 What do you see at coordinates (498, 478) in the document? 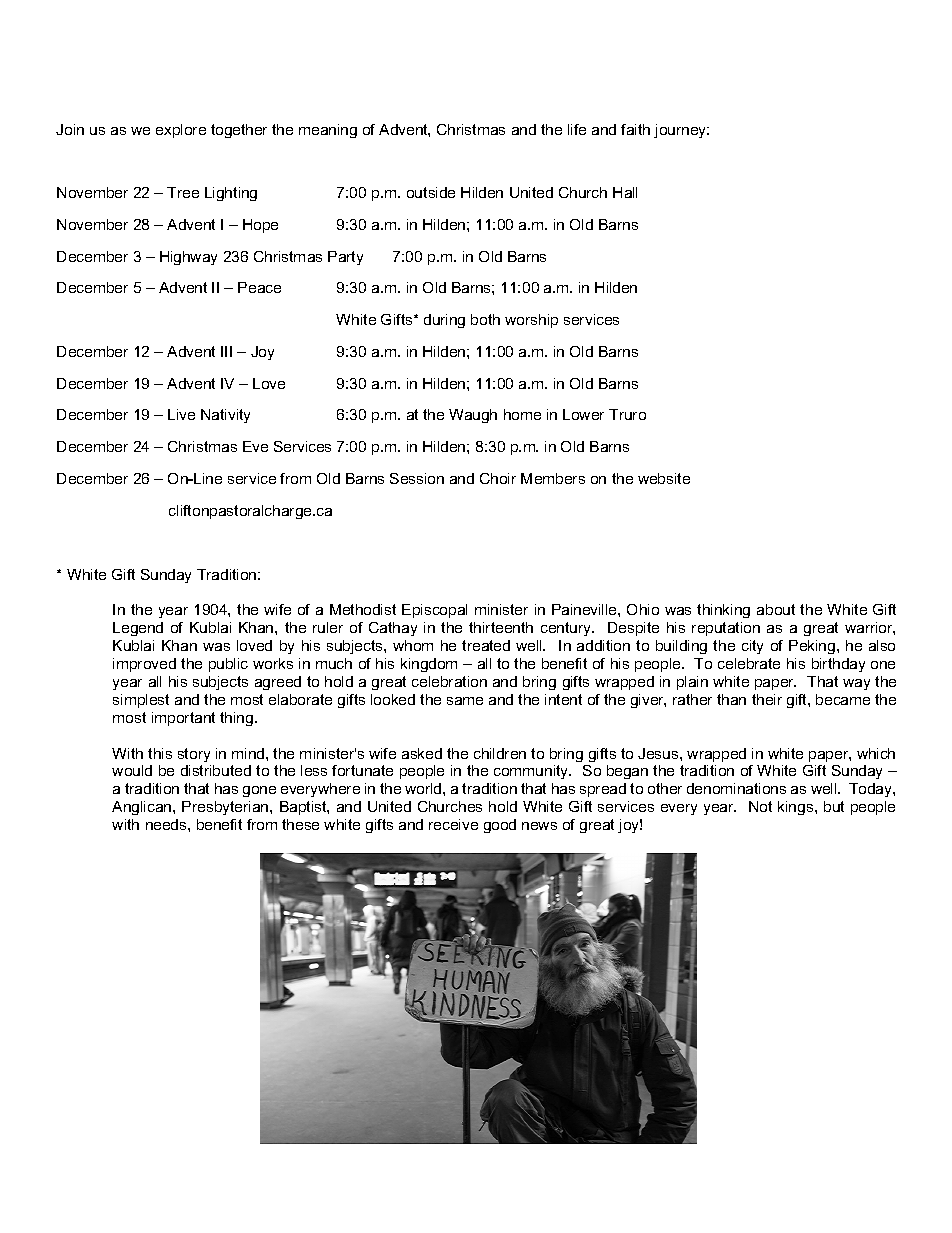
I see `Choir` at bounding box center [498, 478].
